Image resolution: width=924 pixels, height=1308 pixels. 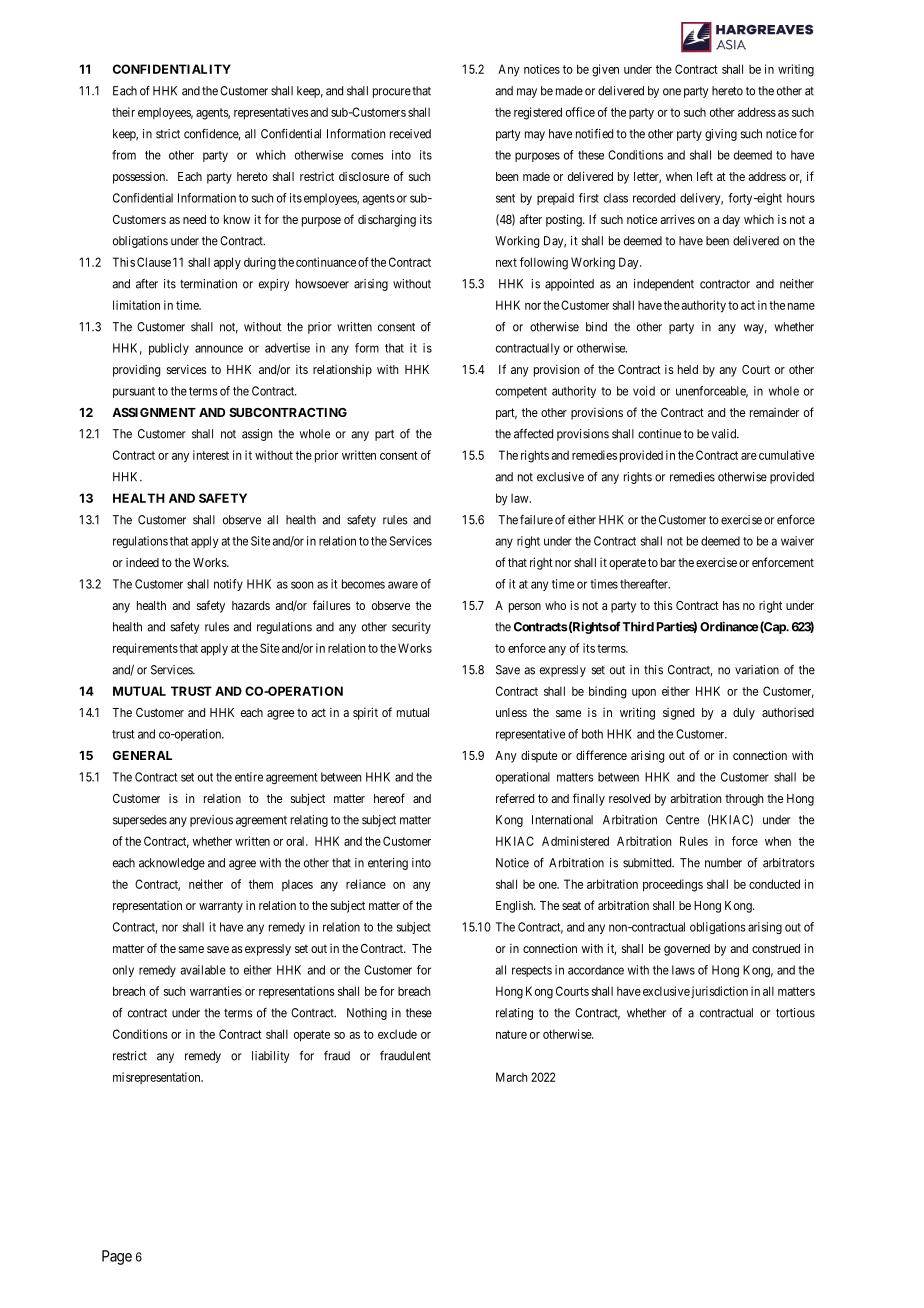 What do you see at coordinates (757, 670) in the screenshot?
I see `variation` at bounding box center [757, 670].
